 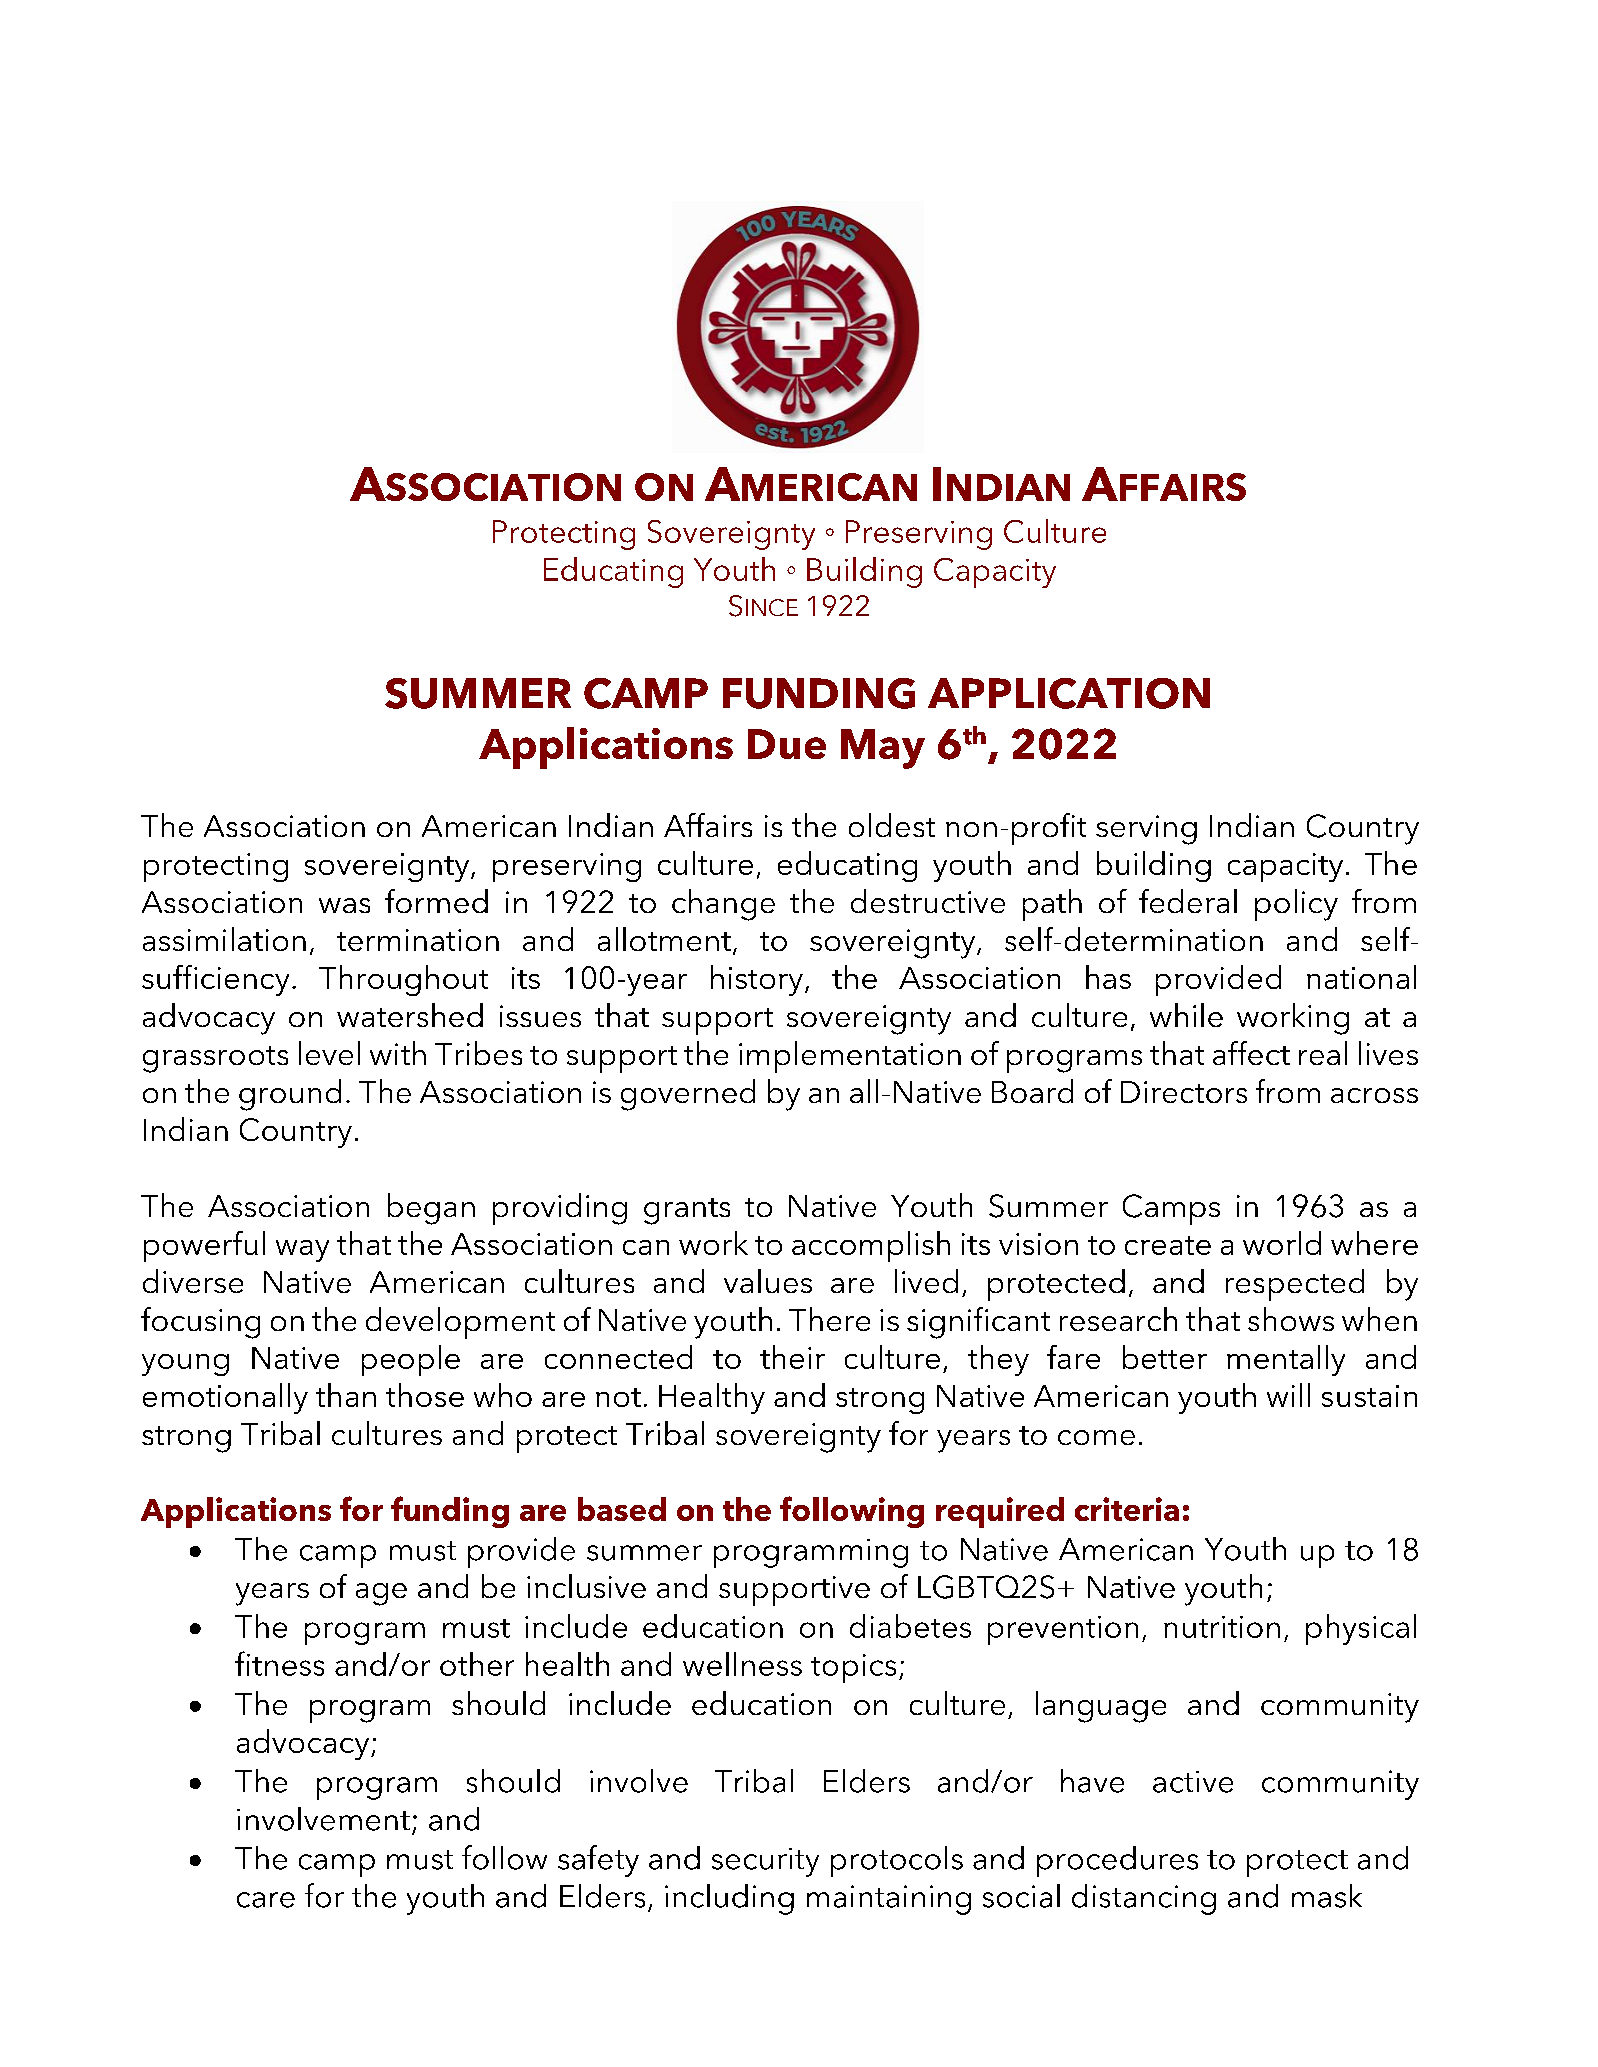 What do you see at coordinates (1188, 901) in the screenshot?
I see `federal` at bounding box center [1188, 901].
